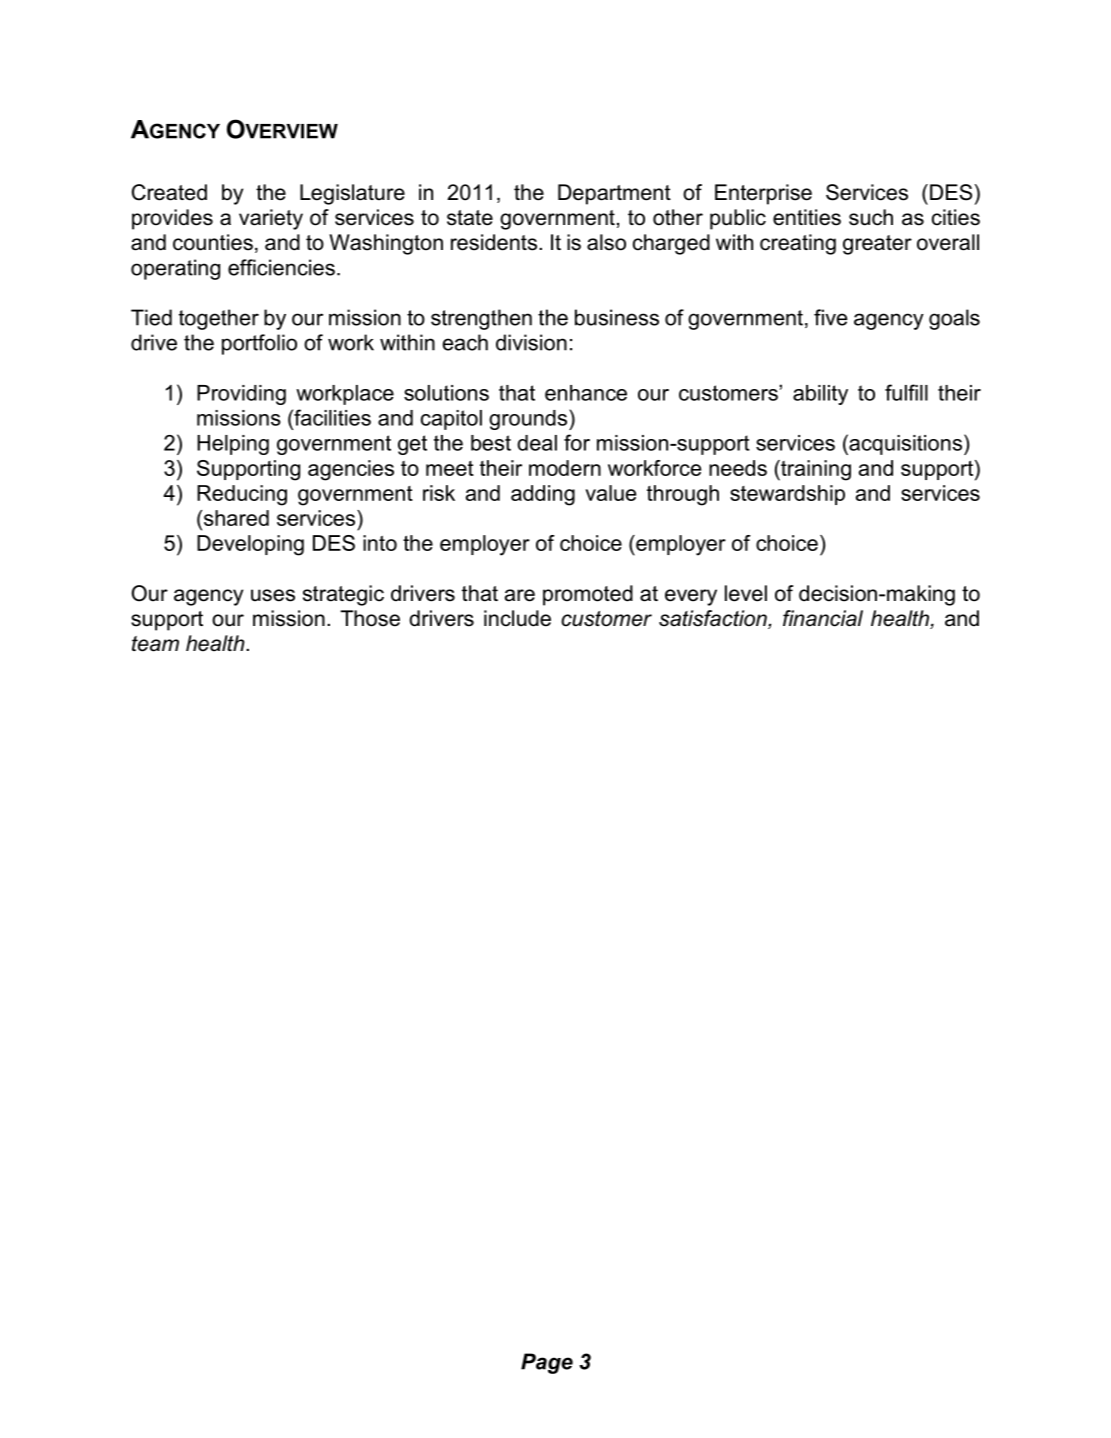 This page has height=1438, width=1111. I want to click on Page, so click(547, 1363).
